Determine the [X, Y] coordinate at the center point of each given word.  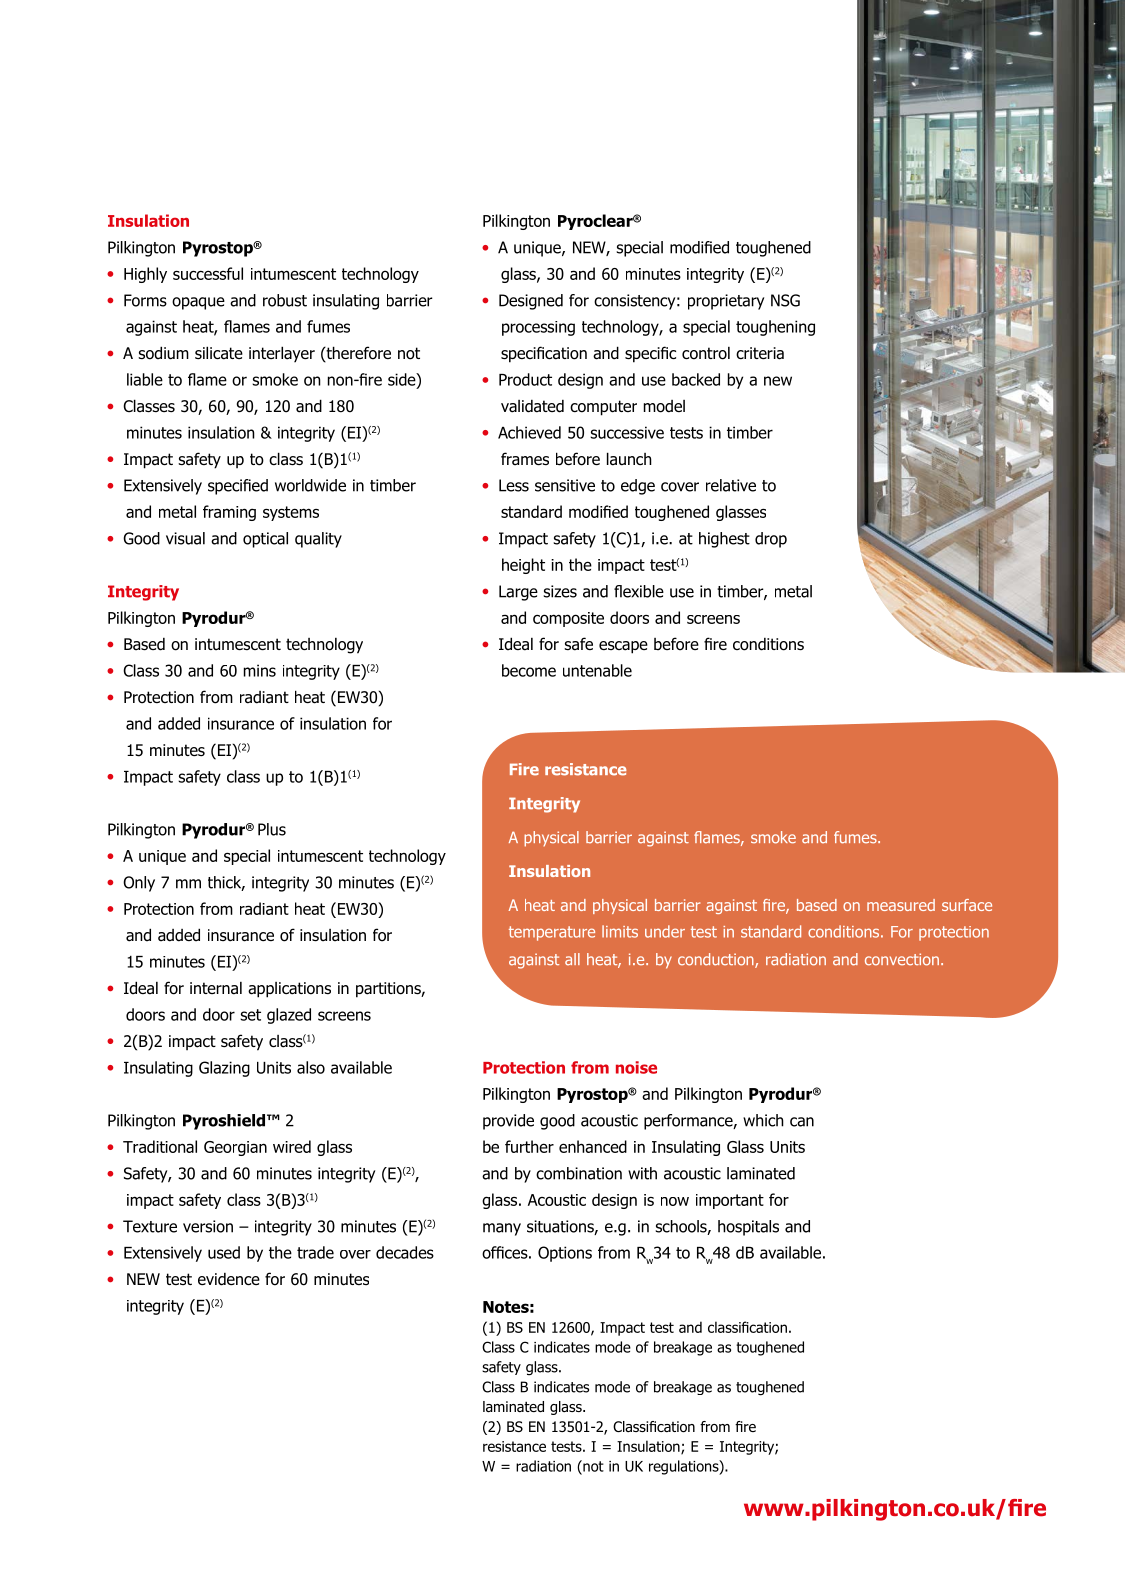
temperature [552, 933]
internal [216, 988]
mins [260, 670]
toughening [775, 328]
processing [538, 328]
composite [568, 619]
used [224, 1252]
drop [771, 540]
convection [902, 959]
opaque [198, 303]
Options [565, 1254]
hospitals [748, 1228]
